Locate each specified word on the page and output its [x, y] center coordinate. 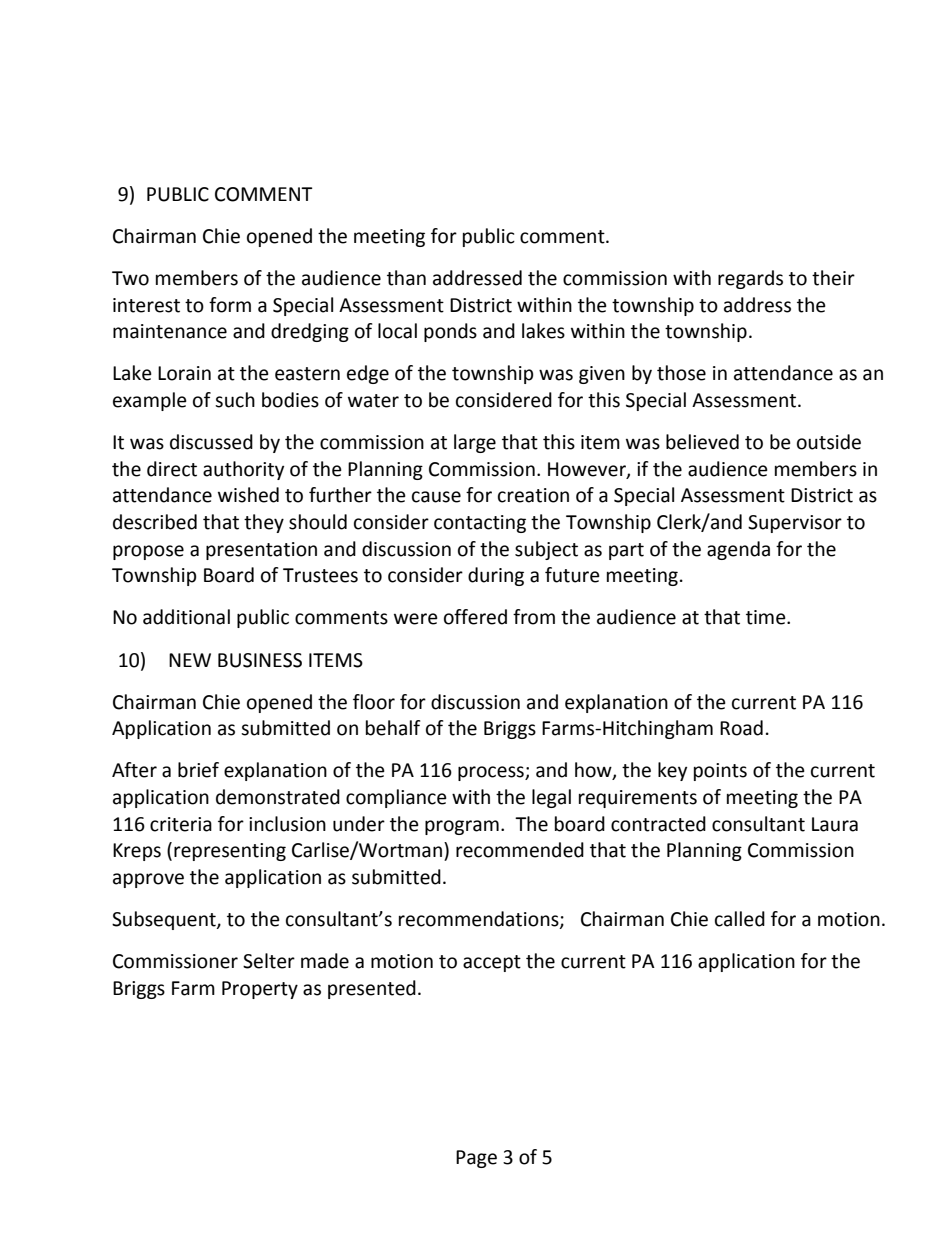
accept [492, 963]
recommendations [480, 920]
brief [198, 770]
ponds [450, 332]
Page [476, 1159]
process [492, 773]
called [740, 919]
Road [741, 728]
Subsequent [165, 920]
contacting [480, 524]
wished [248, 495]
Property [260, 990]
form [230, 305]
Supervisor [795, 524]
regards [750, 279]
